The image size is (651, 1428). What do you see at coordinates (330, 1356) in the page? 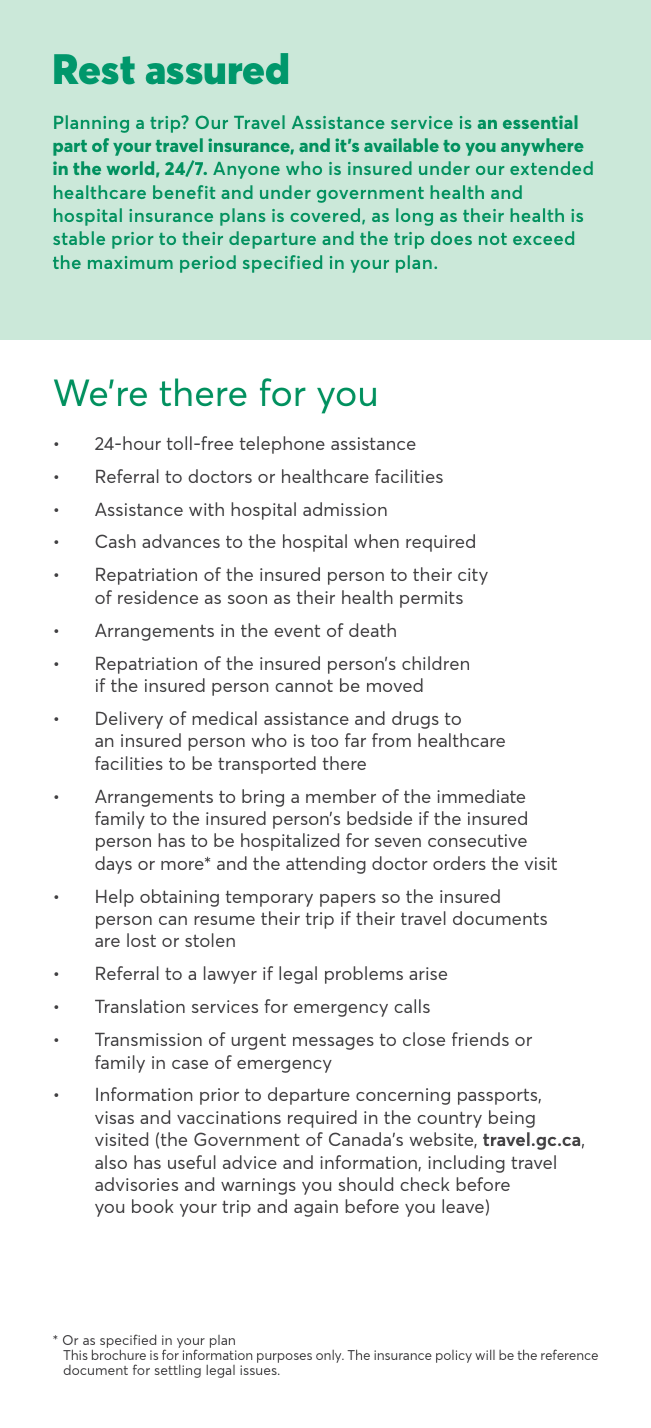
I see `only` at bounding box center [330, 1356].
